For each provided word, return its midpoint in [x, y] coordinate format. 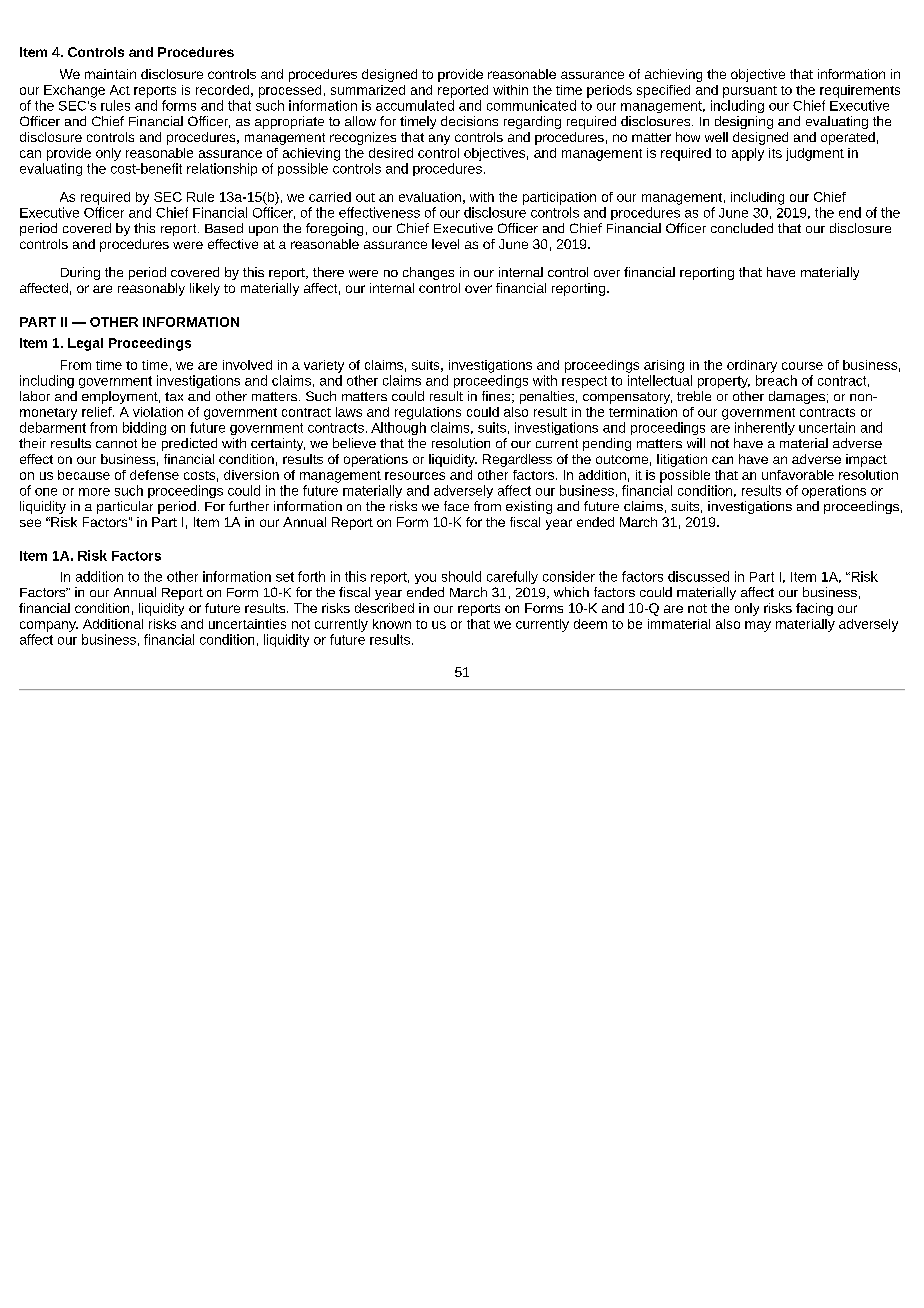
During [80, 273]
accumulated [415, 105]
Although [398, 428]
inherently [765, 428]
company [49, 626]
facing [814, 609]
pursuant [750, 92]
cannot [116, 443]
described [384, 608]
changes [428, 273]
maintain [110, 74]
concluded [742, 228]
